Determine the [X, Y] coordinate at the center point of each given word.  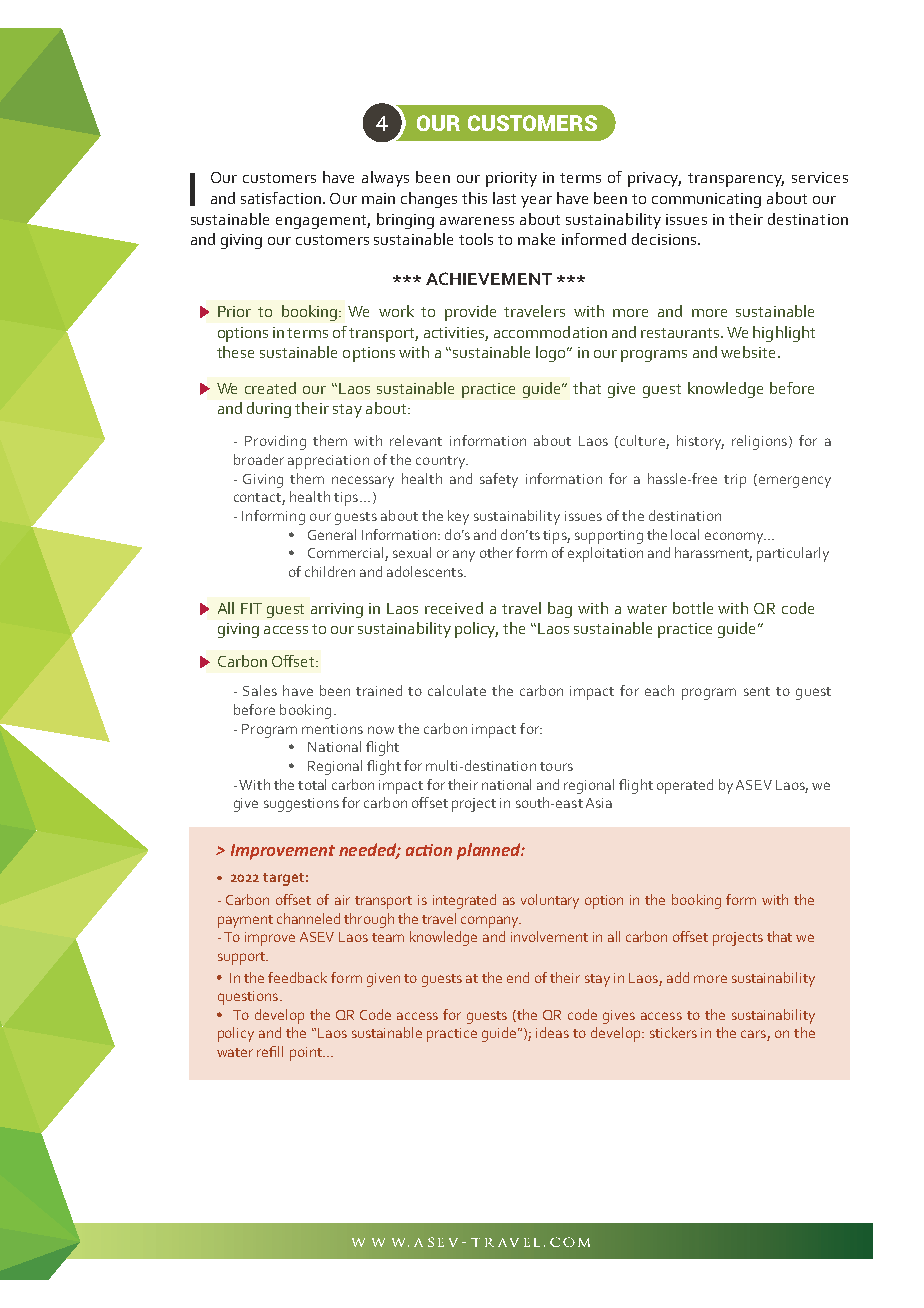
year [536, 202]
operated [685, 786]
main [378, 198]
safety [499, 480]
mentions [332, 729]
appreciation [328, 462]
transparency [736, 180]
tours [556, 766]
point [307, 1054]
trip [735, 481]
